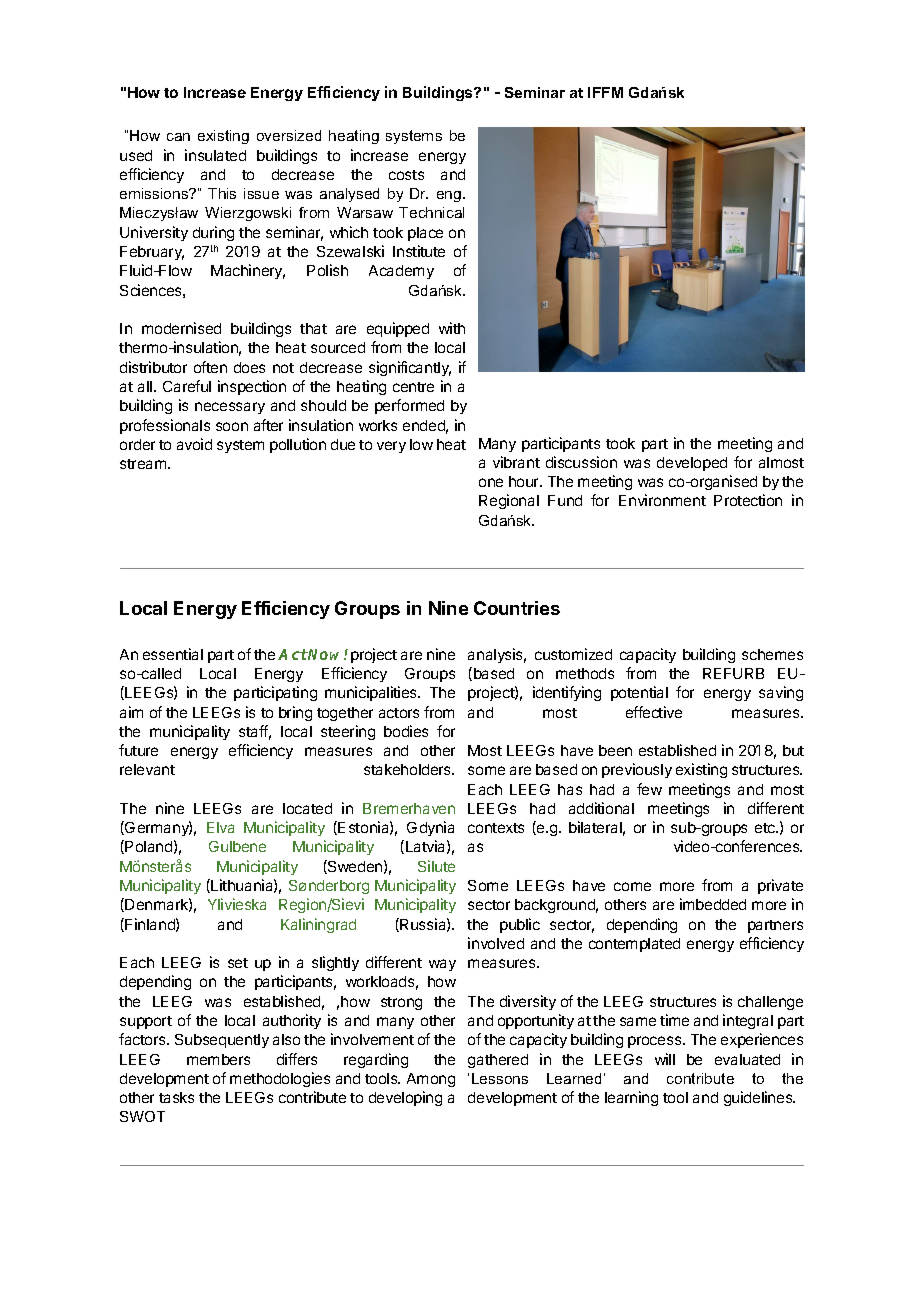 Image resolution: width=924 pixels, height=1308 pixels. What do you see at coordinates (413, 387) in the image?
I see `centre` at bounding box center [413, 387].
